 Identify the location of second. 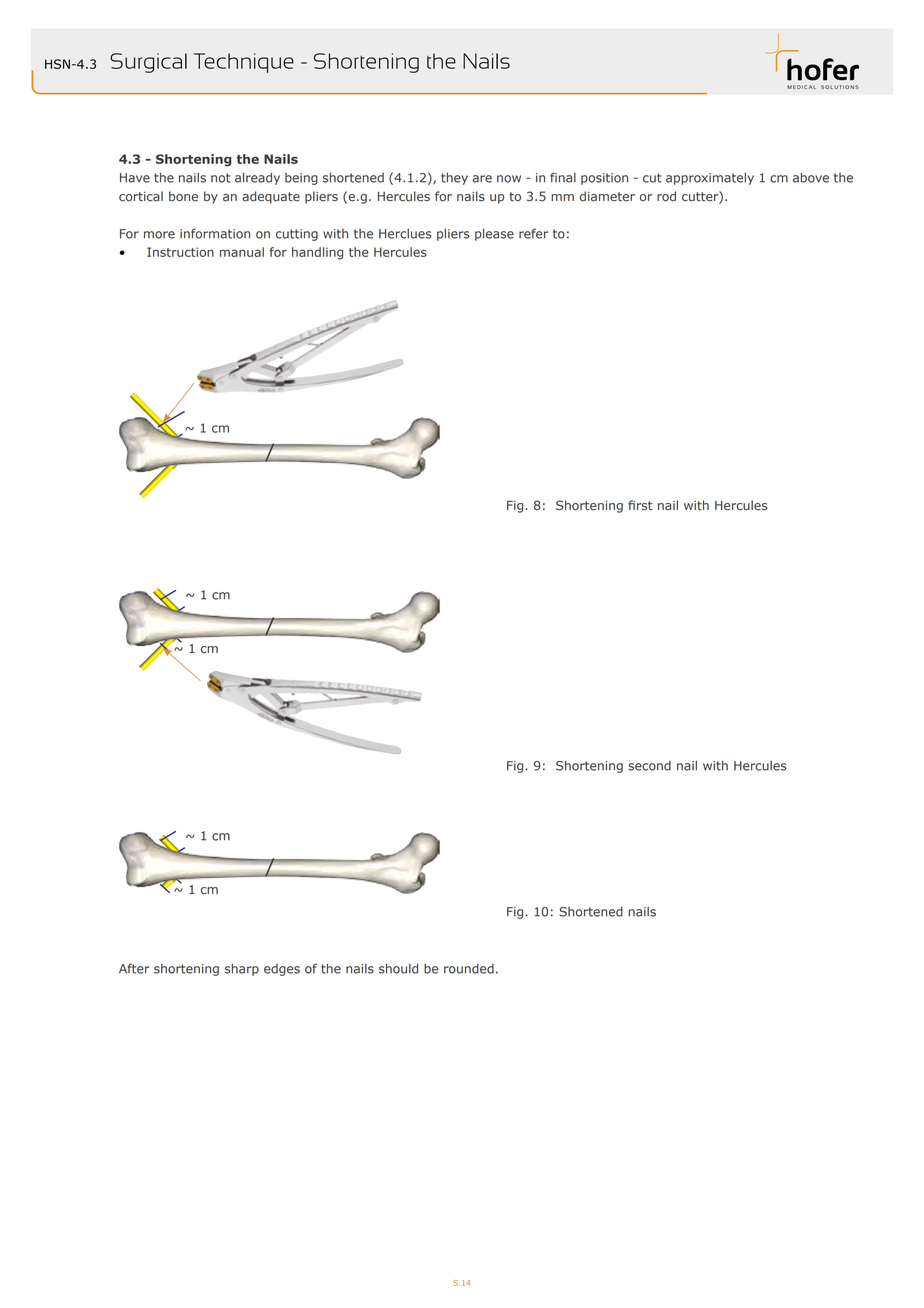
(649, 766).
